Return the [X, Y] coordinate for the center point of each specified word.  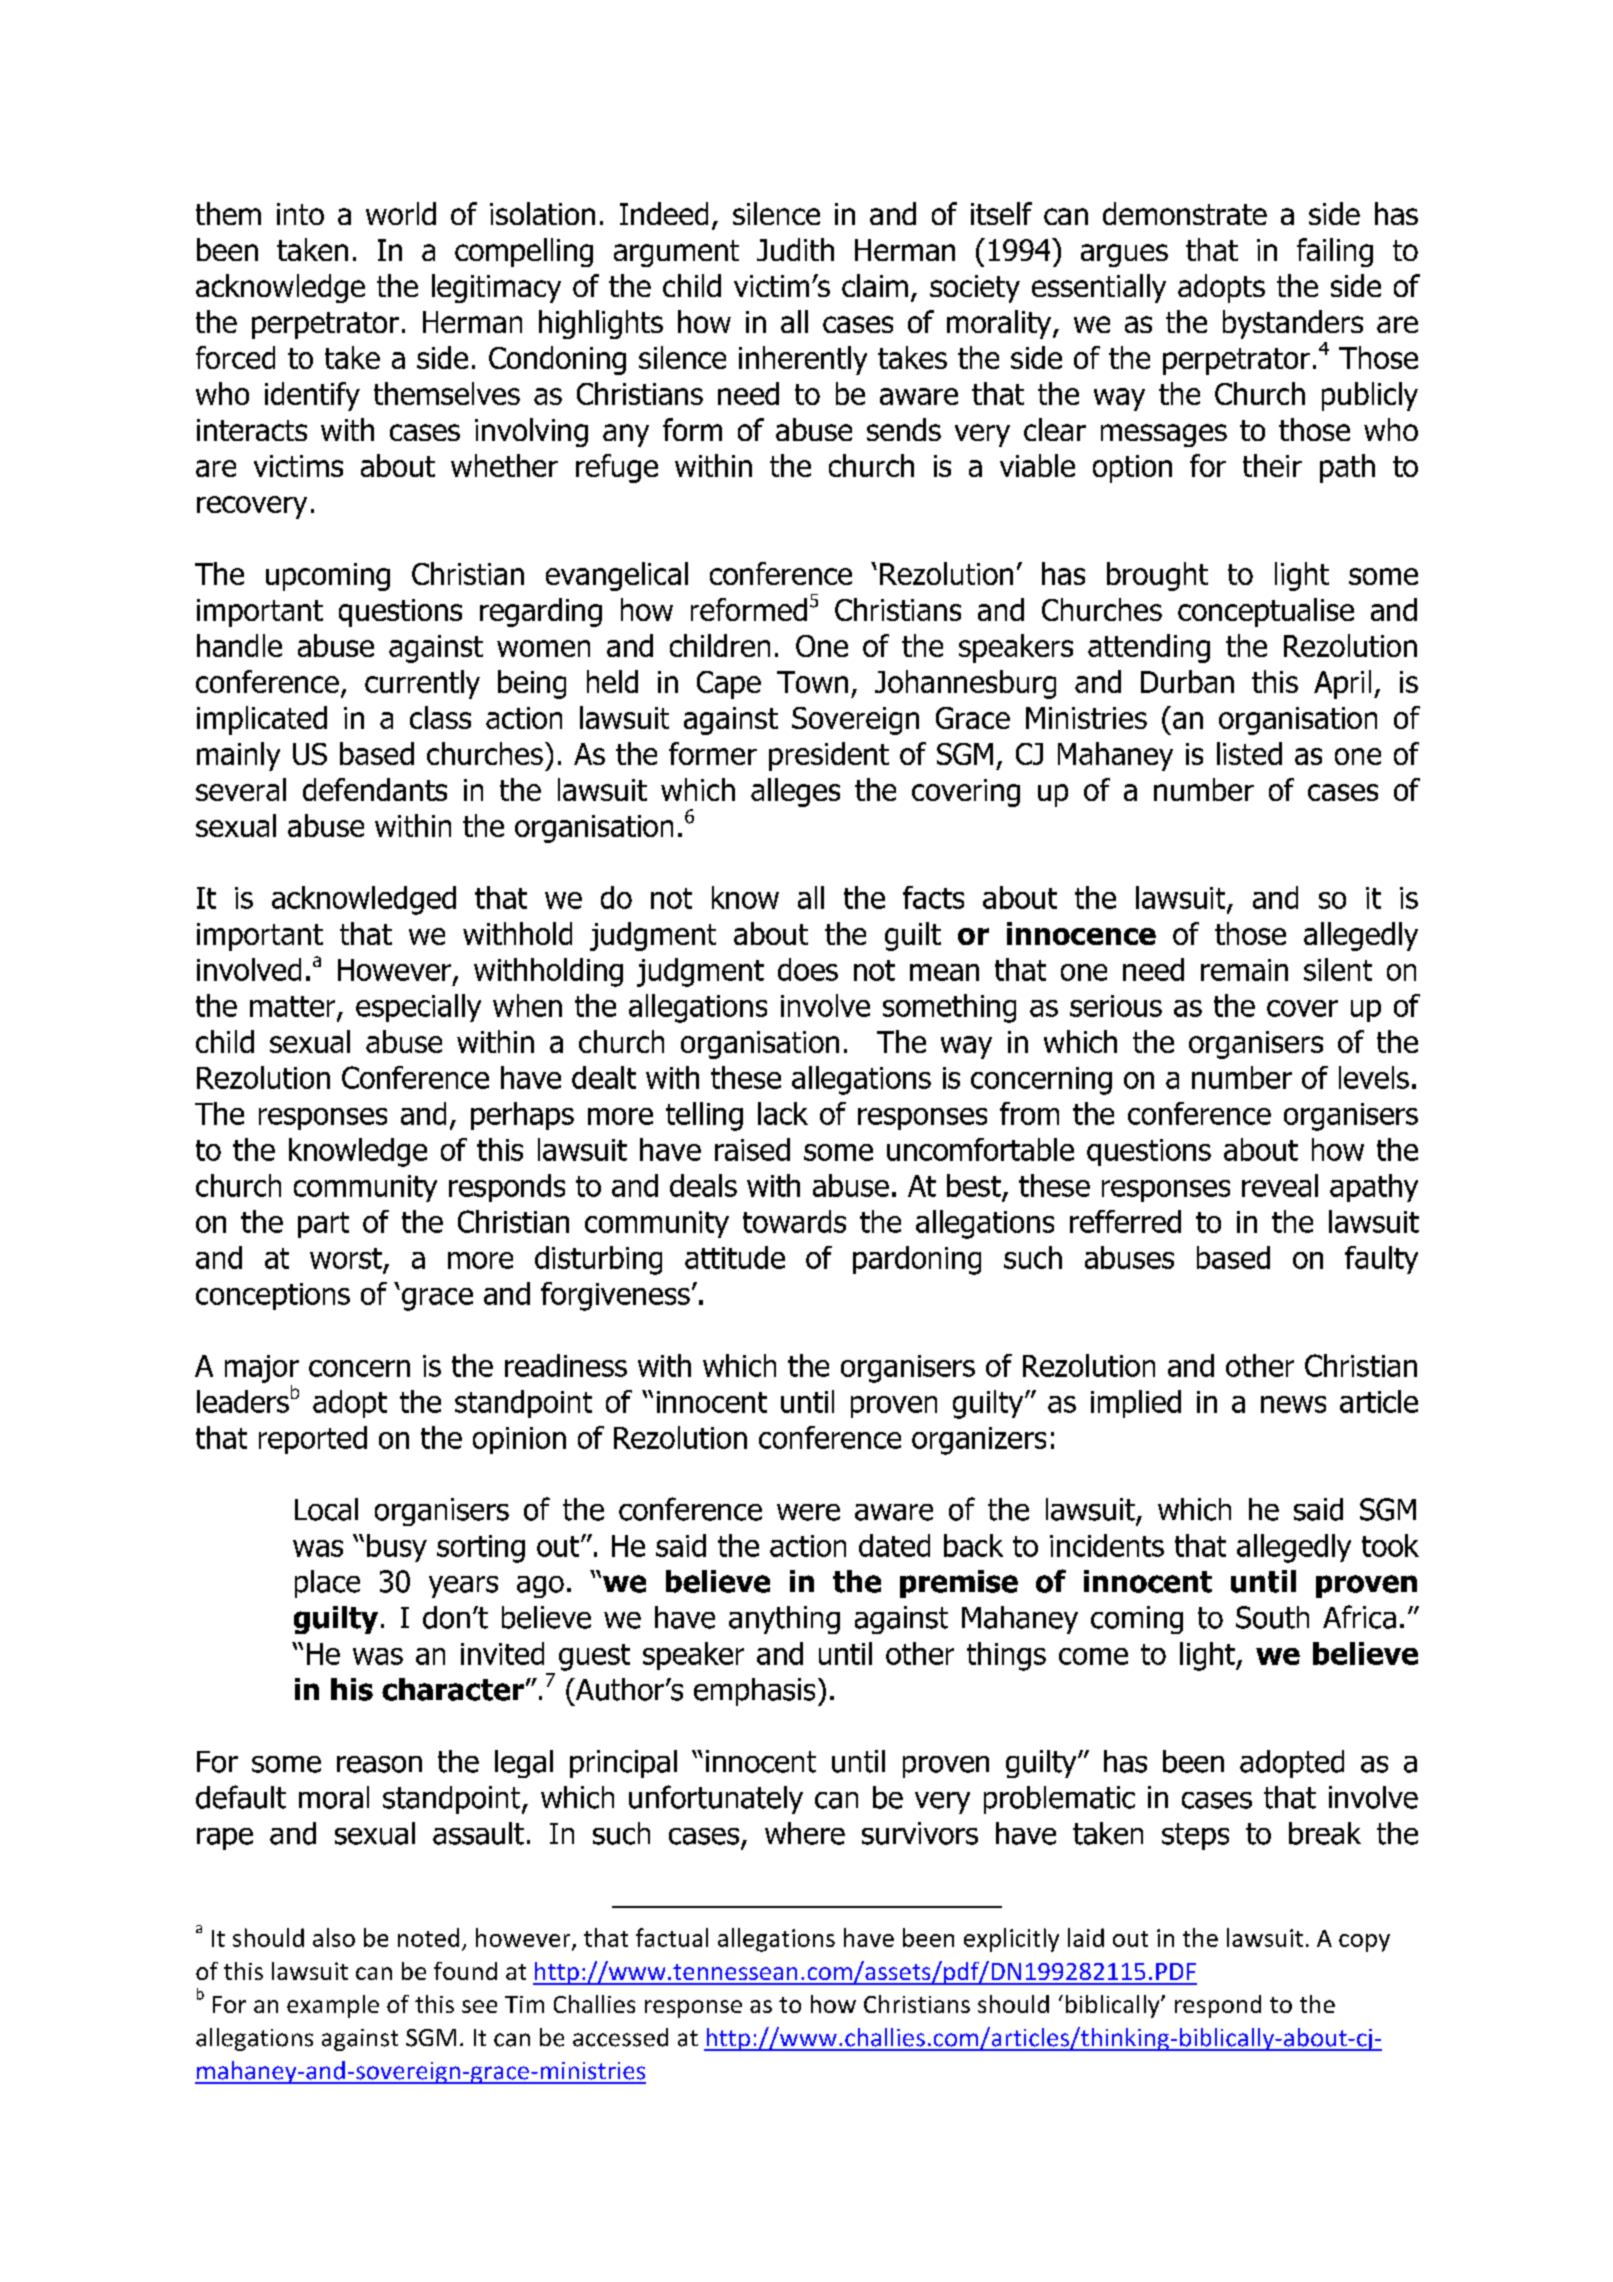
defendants [375, 789]
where [805, 1833]
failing [1335, 252]
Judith [795, 249]
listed [1249, 753]
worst [346, 1258]
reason [379, 1764]
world [401, 213]
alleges [795, 792]
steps [1195, 1836]
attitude [735, 1257]
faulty [1381, 1260]
